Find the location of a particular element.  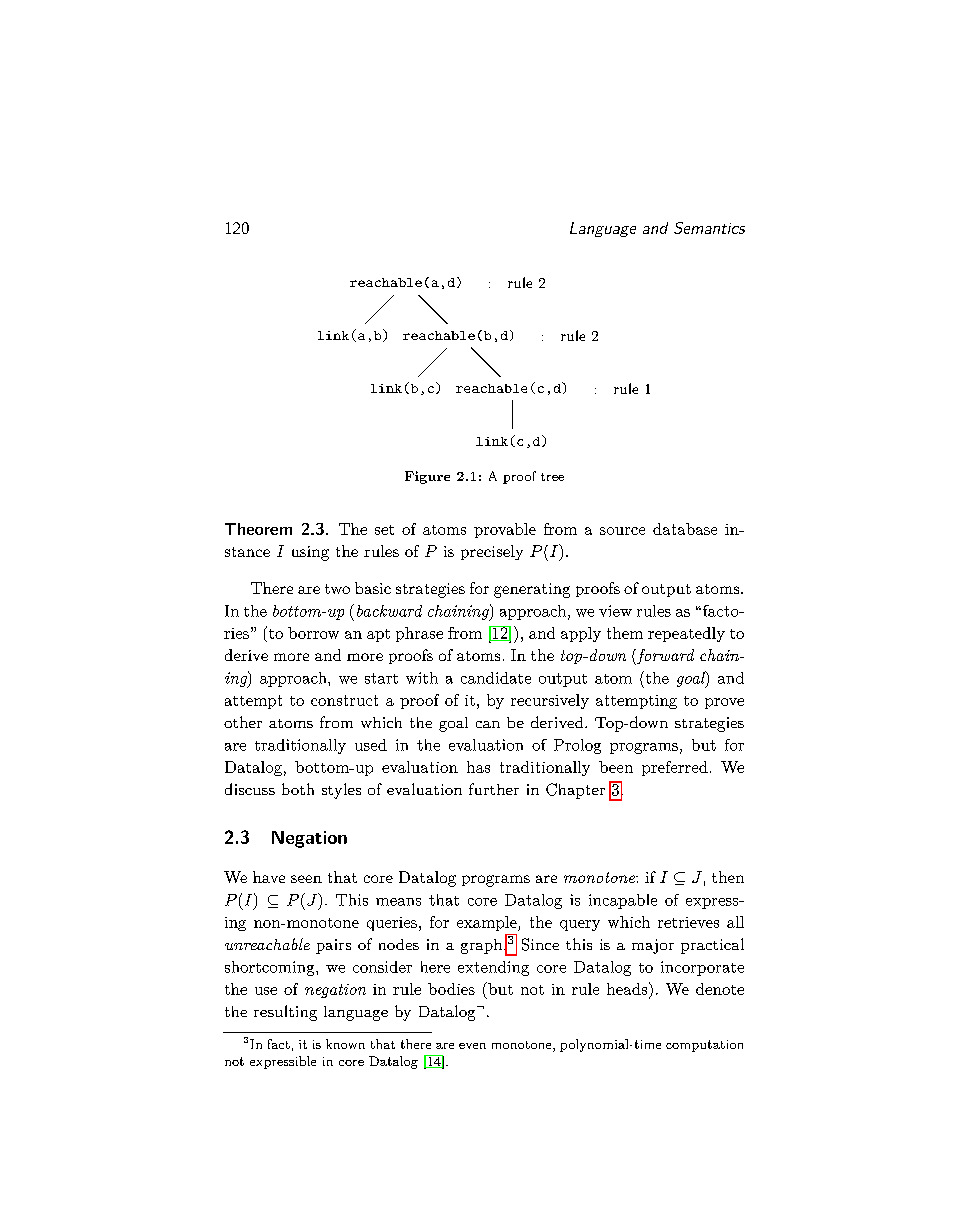

candidate is located at coordinates (496, 678).
